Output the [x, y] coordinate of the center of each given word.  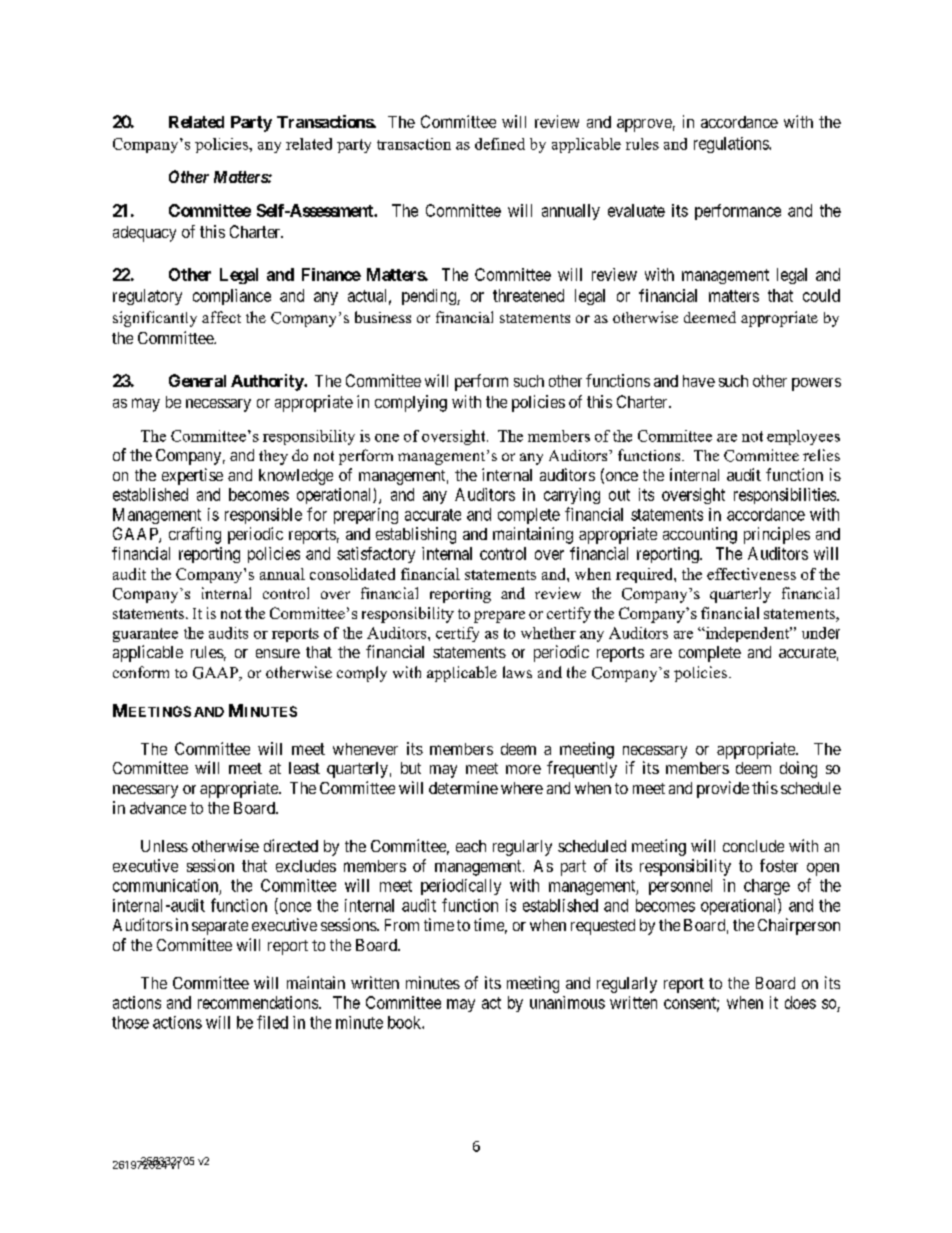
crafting [195, 535]
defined [500, 144]
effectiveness [751, 574]
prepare [499, 617]
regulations [732, 145]
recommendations [258, 1002]
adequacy [144, 234]
